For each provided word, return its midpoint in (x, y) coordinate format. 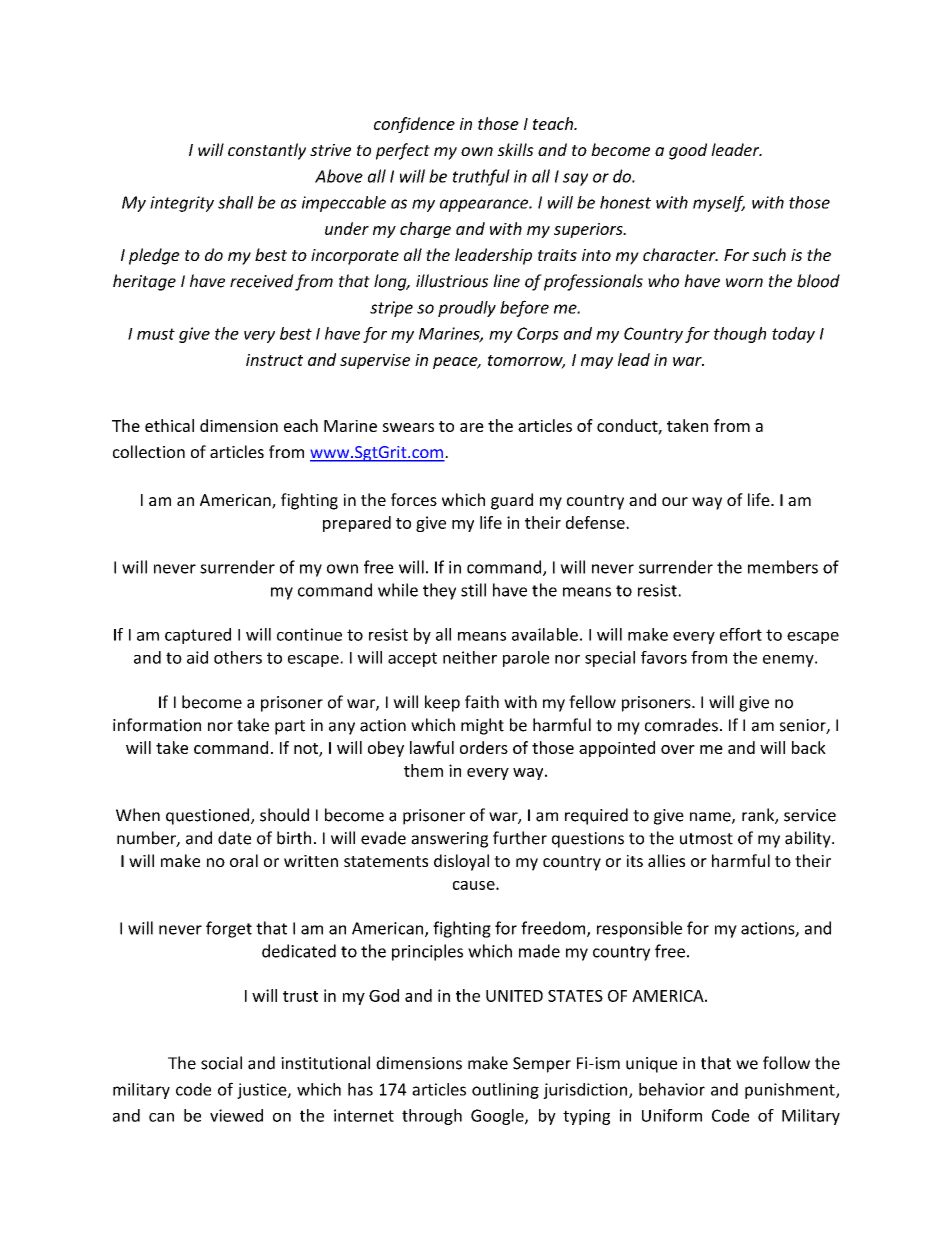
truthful (481, 177)
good (688, 151)
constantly (267, 151)
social (221, 1063)
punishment (791, 1091)
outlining (505, 1091)
